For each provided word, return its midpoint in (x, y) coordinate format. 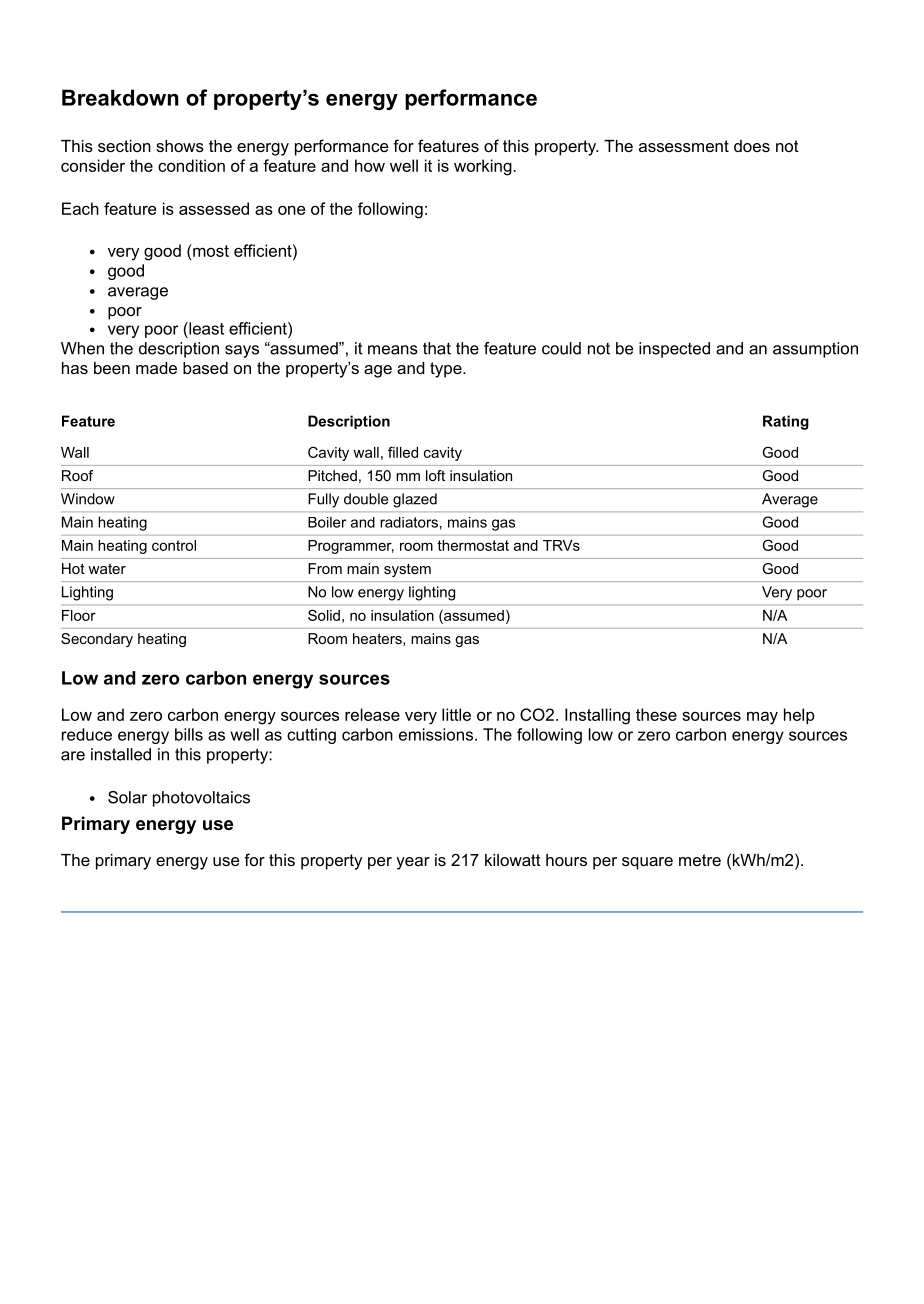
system (407, 570)
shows (180, 146)
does (752, 146)
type (447, 370)
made (156, 368)
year (413, 863)
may (762, 718)
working (484, 167)
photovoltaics (201, 799)
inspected (674, 350)
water (107, 568)
